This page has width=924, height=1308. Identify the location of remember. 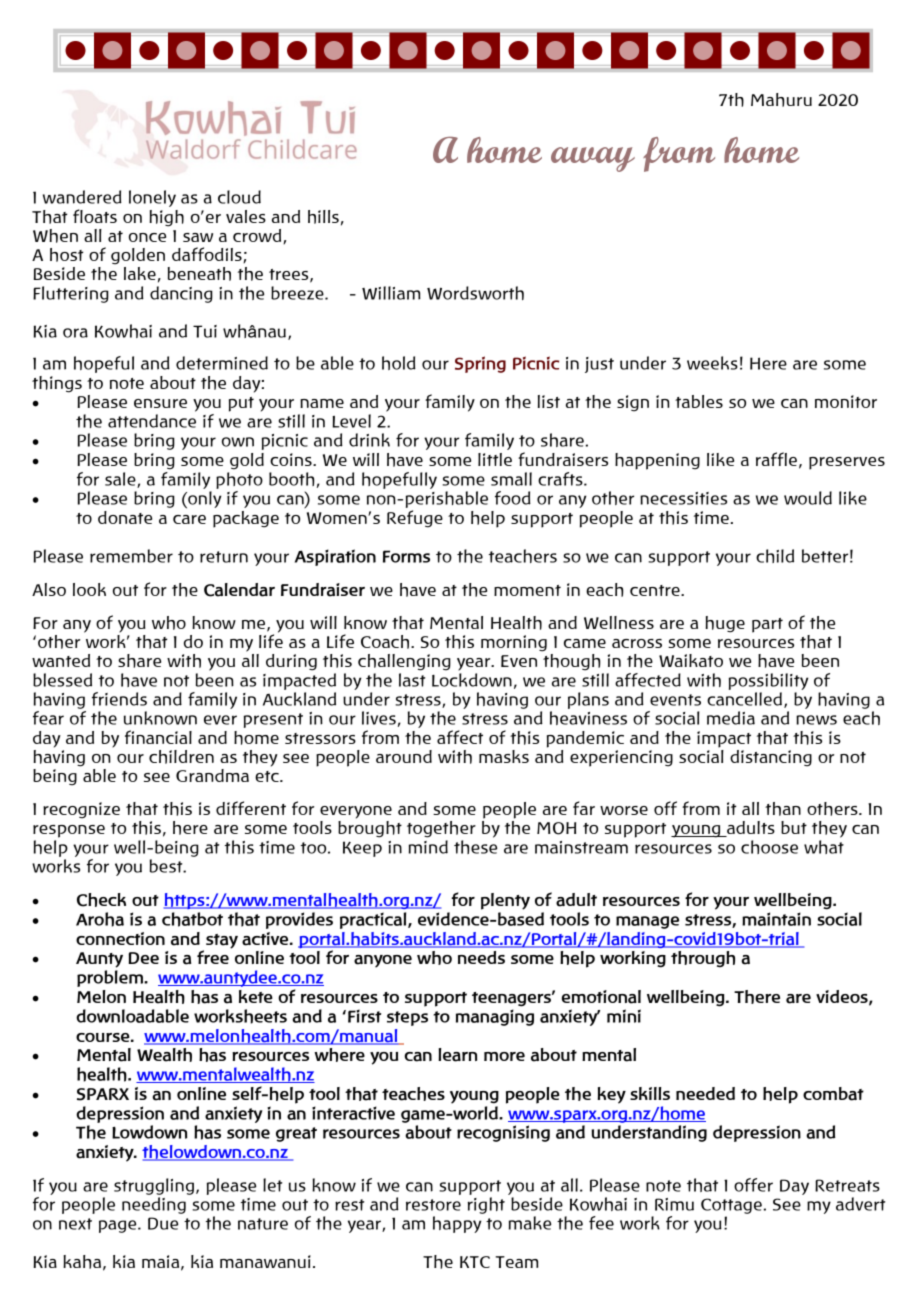
(131, 556).
